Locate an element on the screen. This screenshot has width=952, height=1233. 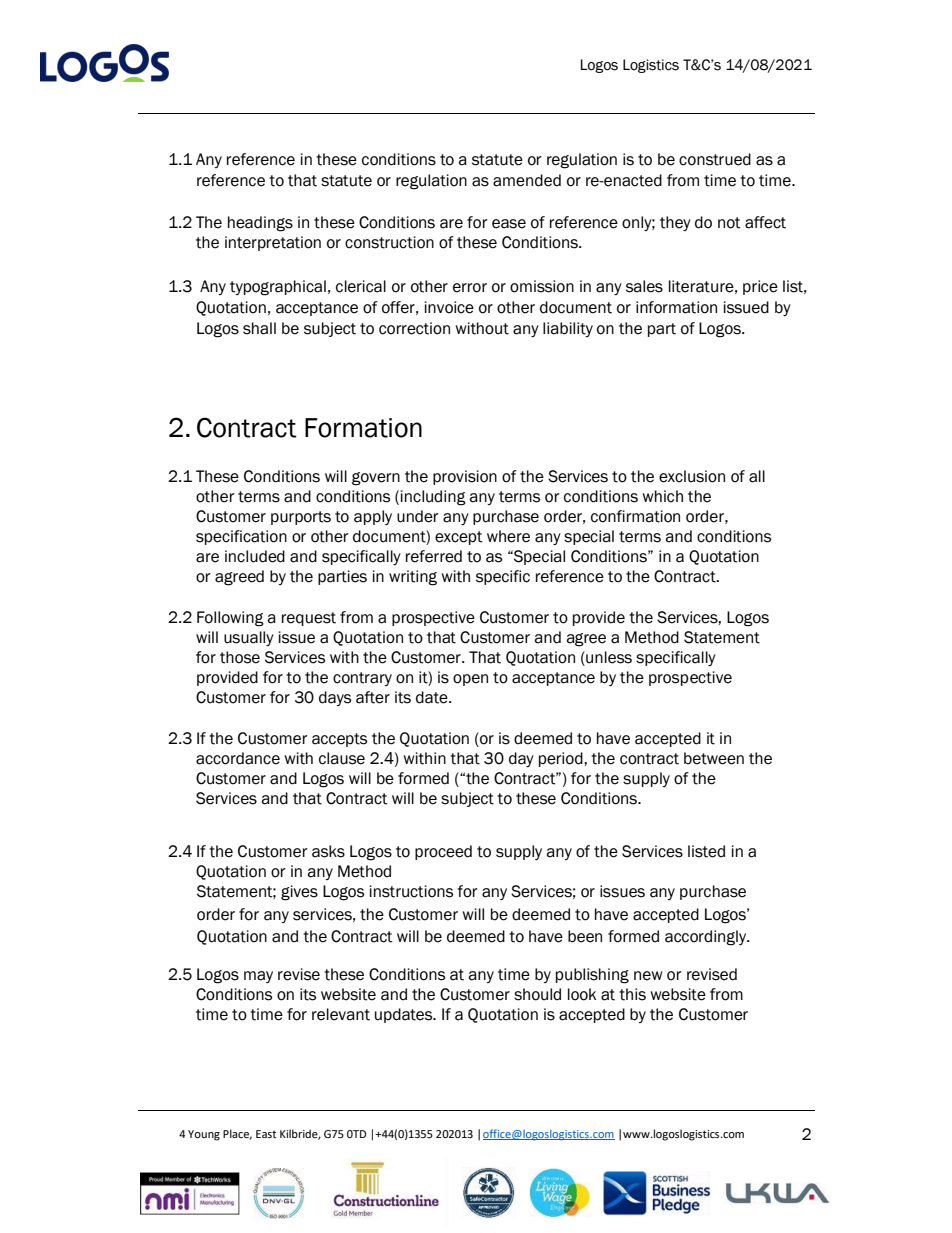
shall is located at coordinates (259, 328).
